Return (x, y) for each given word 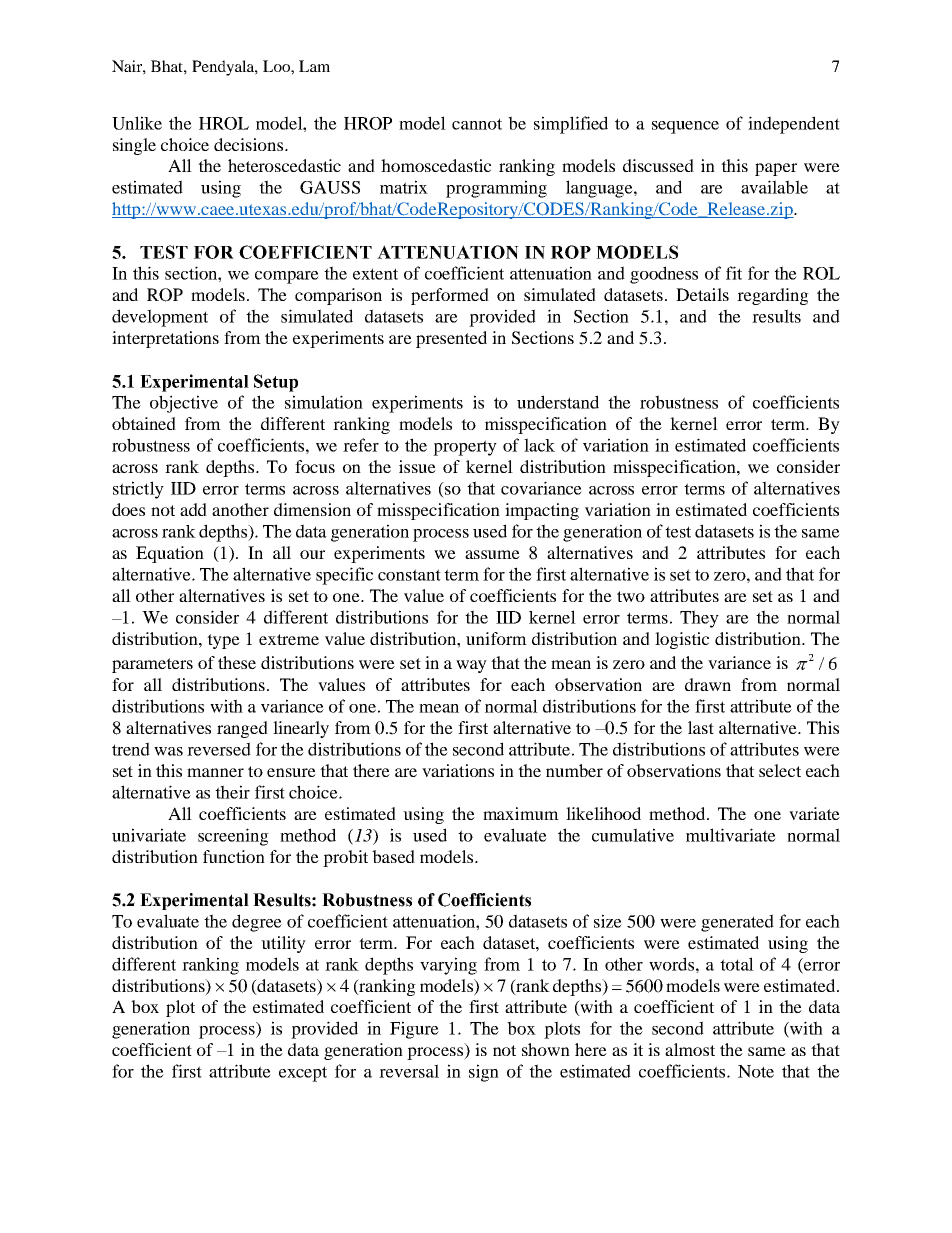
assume (492, 554)
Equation (170, 554)
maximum (521, 813)
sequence (685, 127)
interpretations (165, 339)
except (303, 1074)
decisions (250, 144)
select (780, 770)
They (699, 619)
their (232, 792)
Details (702, 294)
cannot (477, 124)
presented (451, 339)
